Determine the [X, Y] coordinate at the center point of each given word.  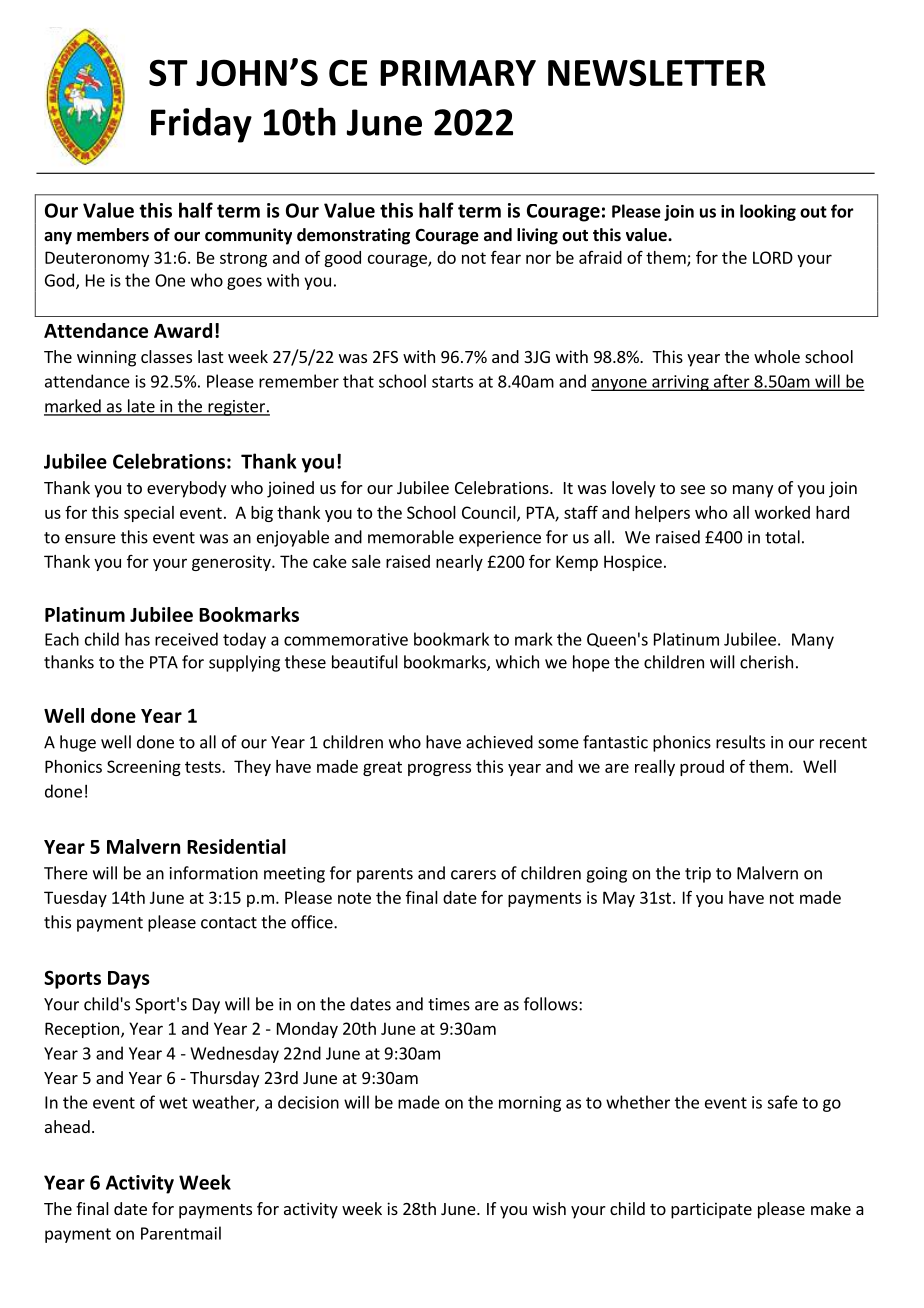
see [693, 489]
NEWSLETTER [657, 72]
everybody [186, 489]
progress [439, 769]
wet [173, 1103]
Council [490, 513]
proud [702, 768]
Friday [201, 125]
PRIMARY [458, 73]
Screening [144, 768]
